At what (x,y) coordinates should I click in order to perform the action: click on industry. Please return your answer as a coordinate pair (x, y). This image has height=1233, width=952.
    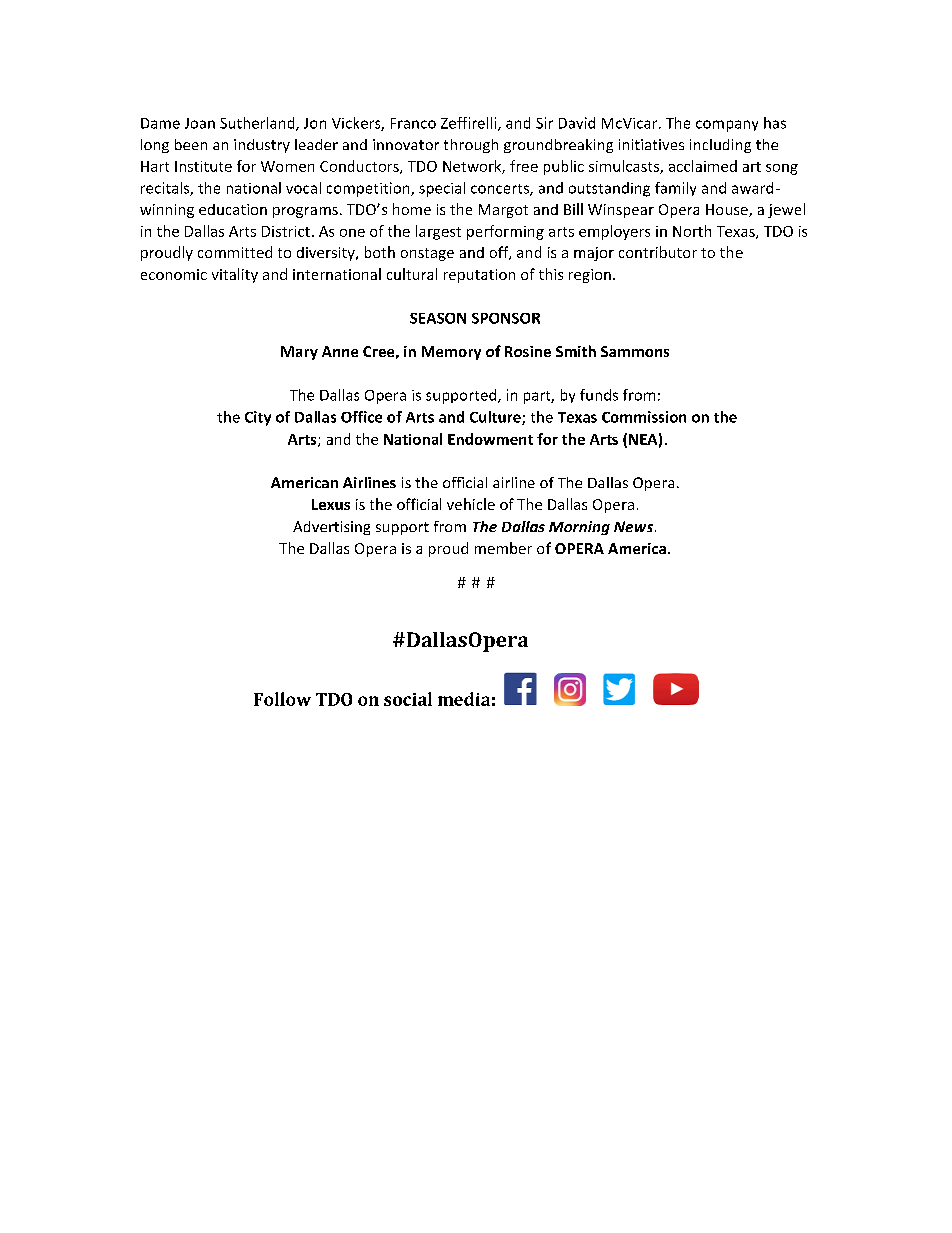
    Looking at the image, I should click on (262, 146).
